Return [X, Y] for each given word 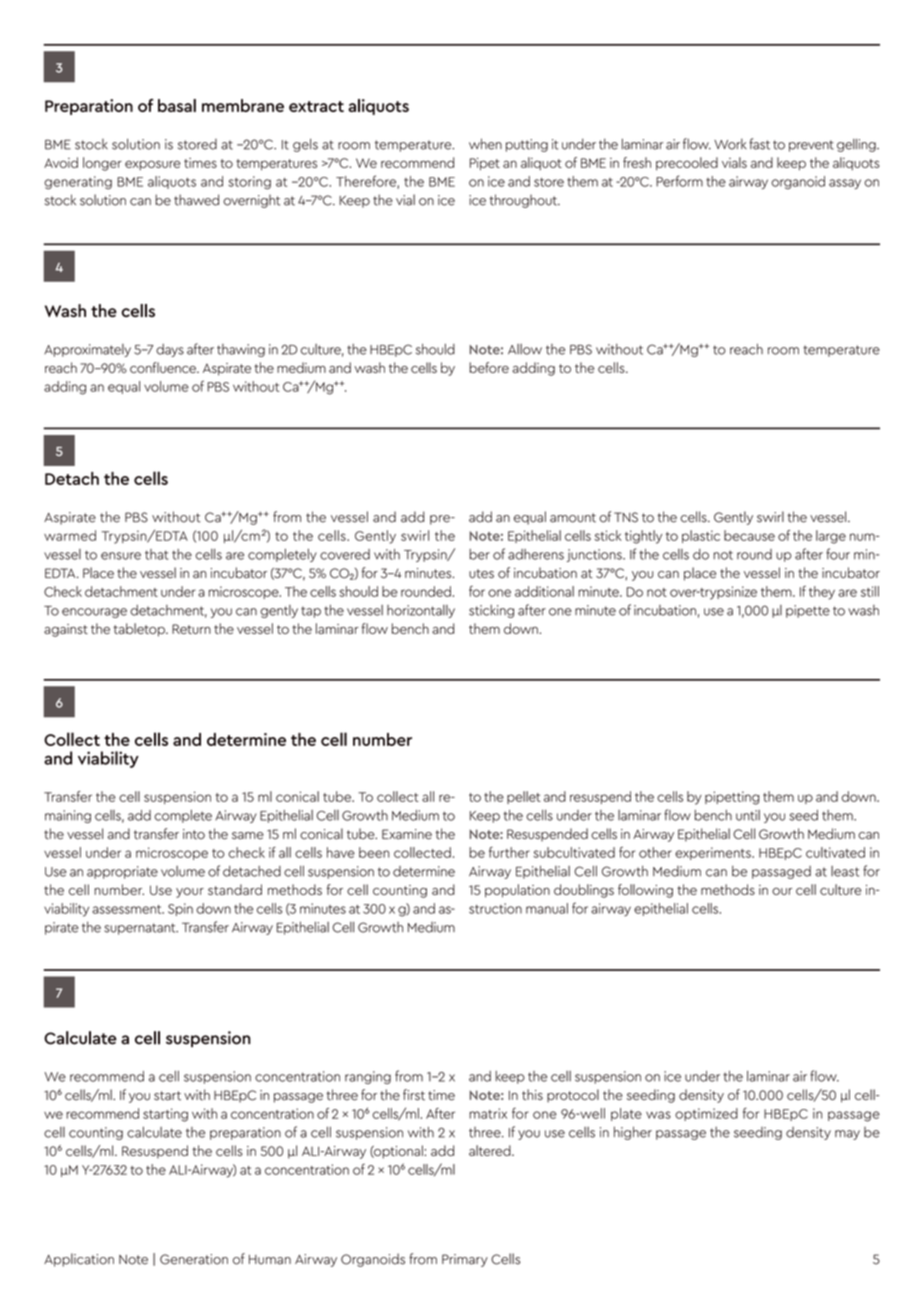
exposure [153, 165]
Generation [194, 1259]
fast [759, 144]
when [485, 144]
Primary [465, 1260]
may [847, 1135]
